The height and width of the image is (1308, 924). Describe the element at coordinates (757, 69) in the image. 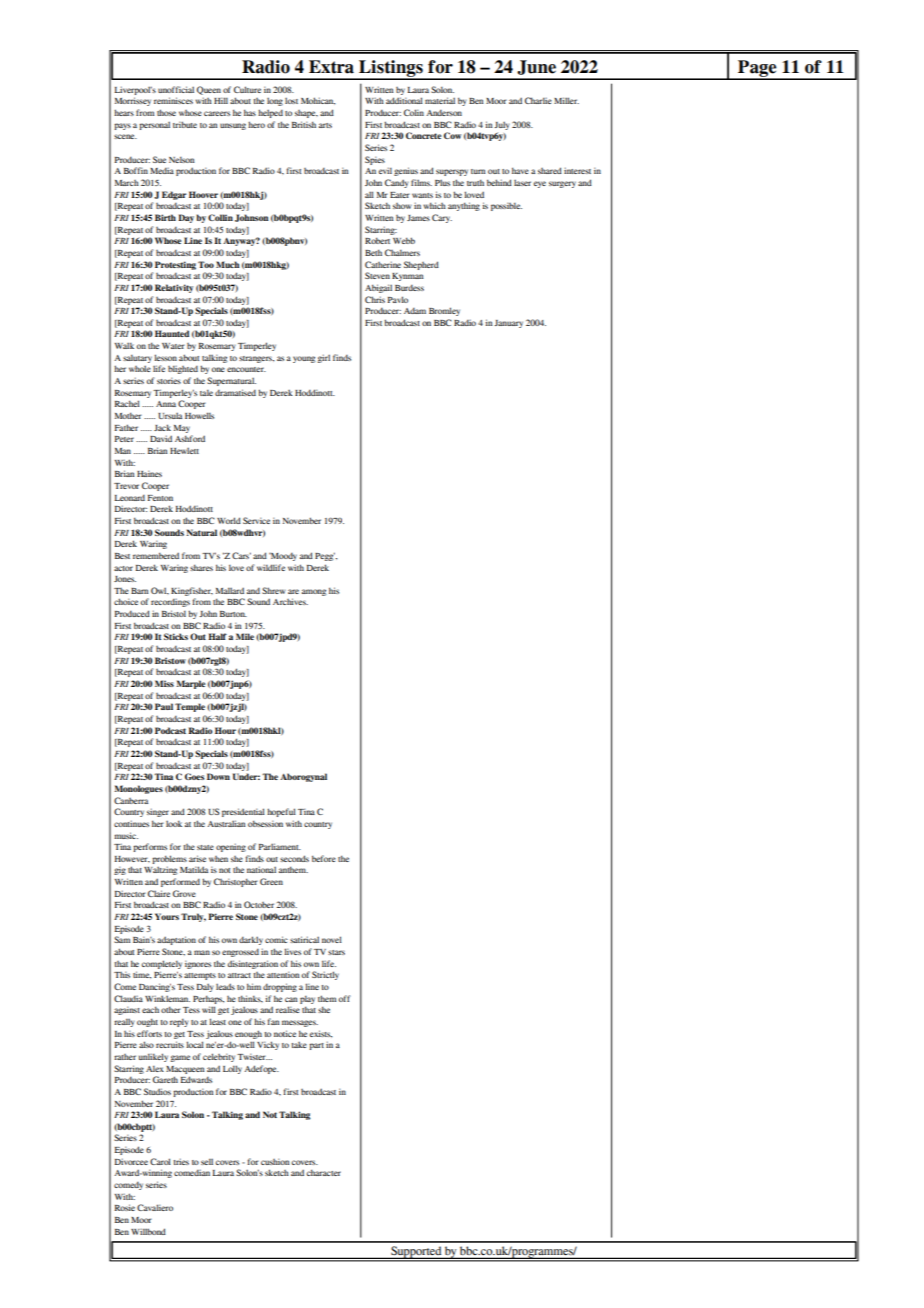

I see `Page` at that location.
